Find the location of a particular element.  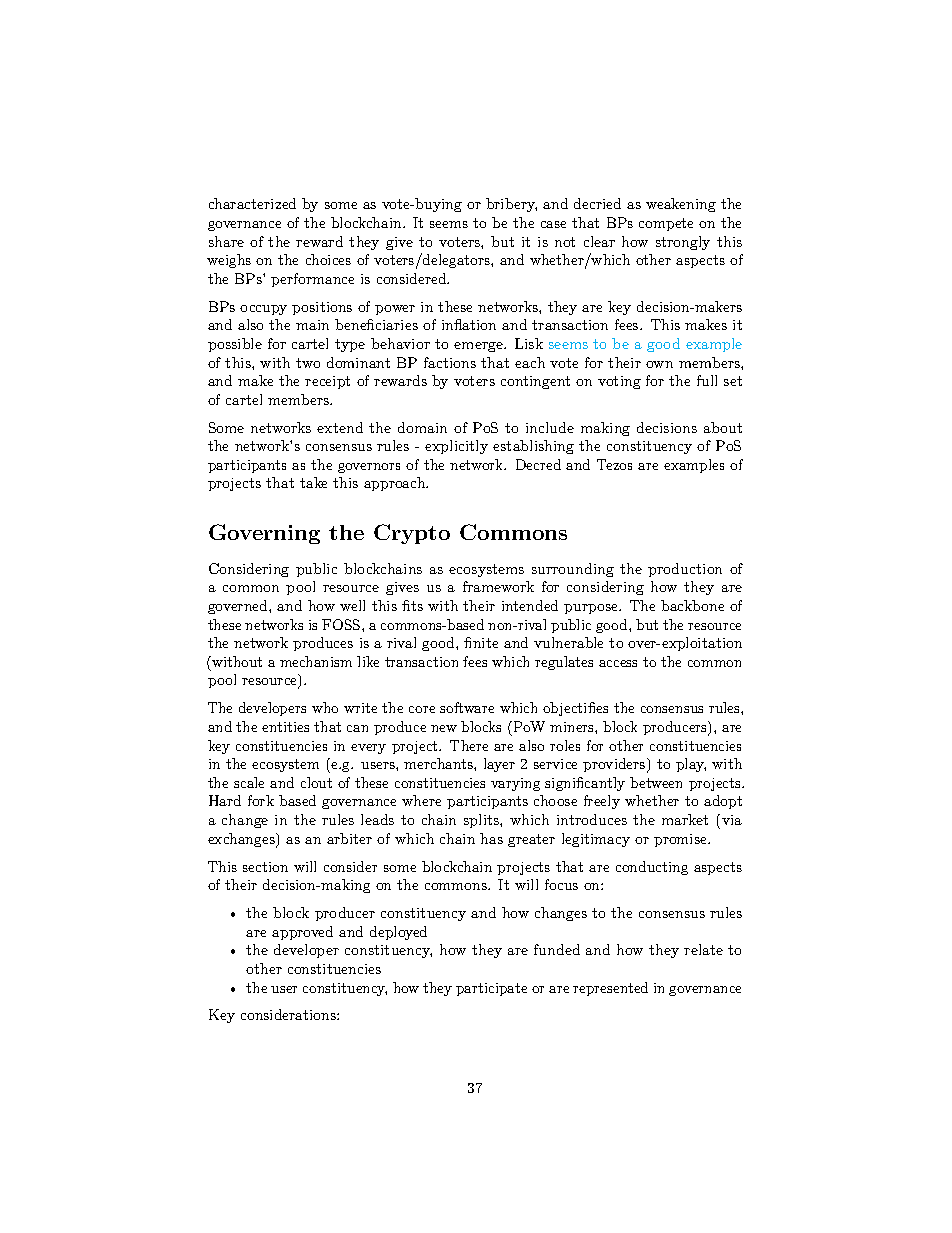

clout is located at coordinates (316, 782).
